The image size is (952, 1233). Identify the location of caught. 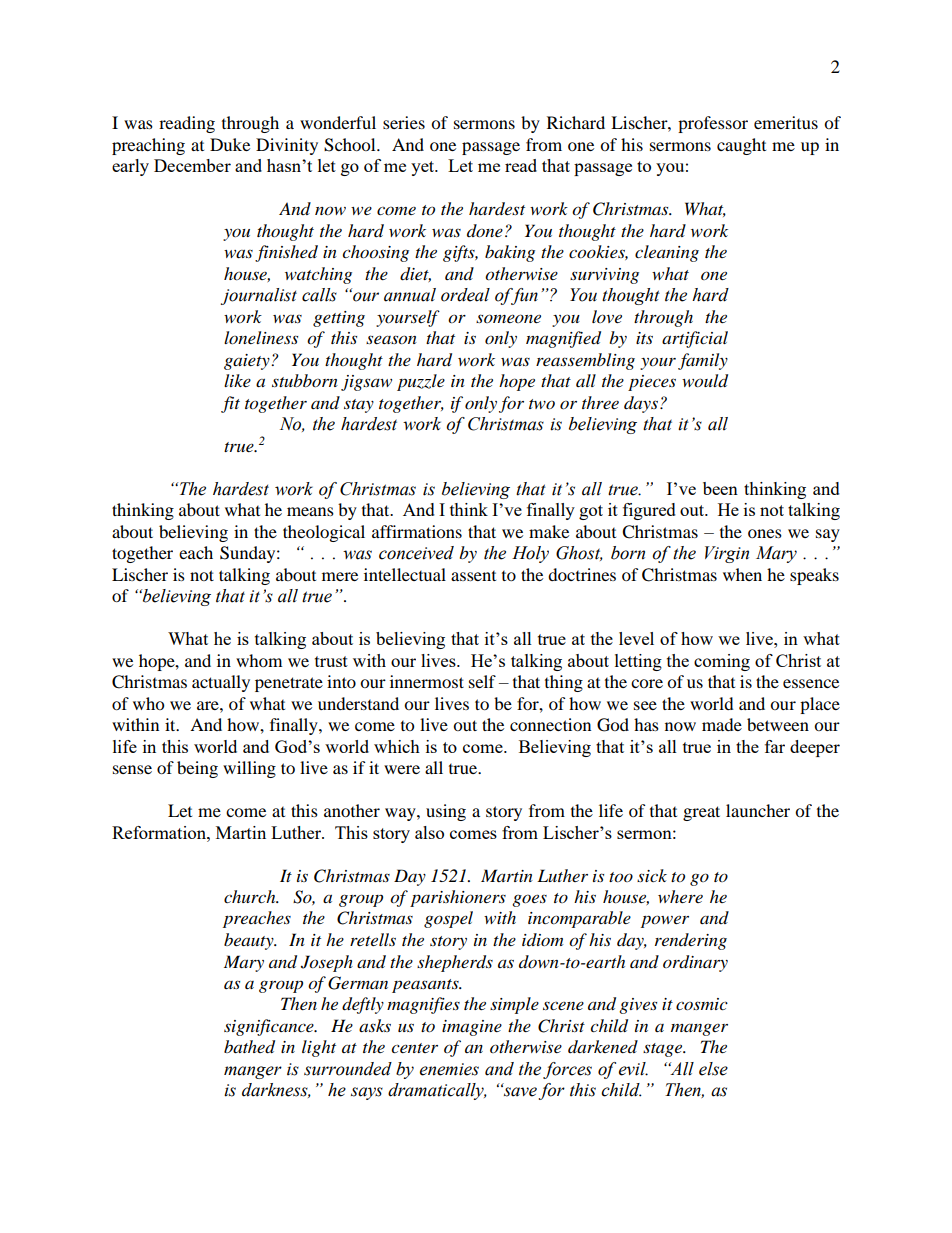
(741, 146).
